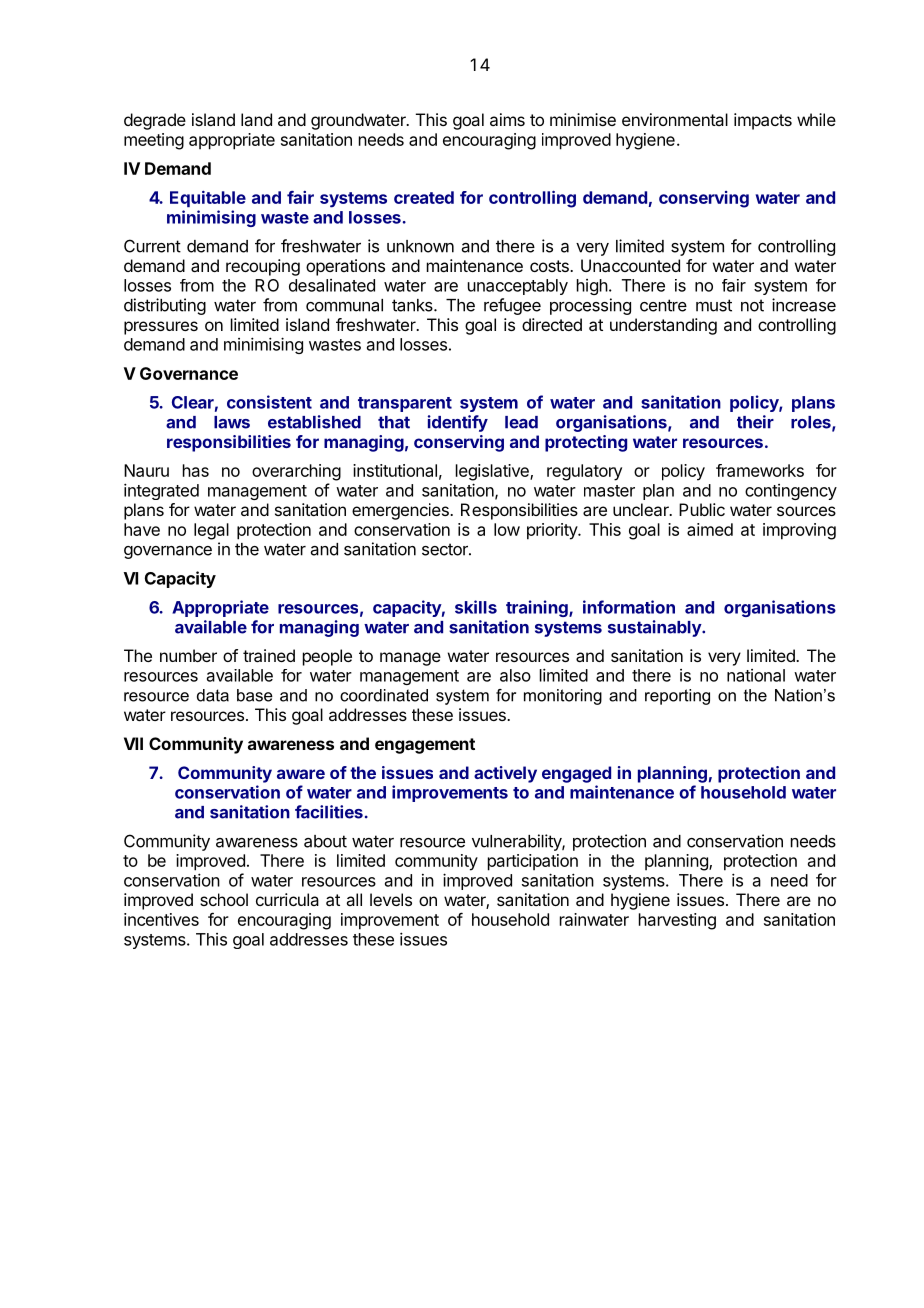 This screenshot has width=924, height=1308. What do you see at coordinates (755, 422) in the screenshot?
I see `their` at bounding box center [755, 422].
